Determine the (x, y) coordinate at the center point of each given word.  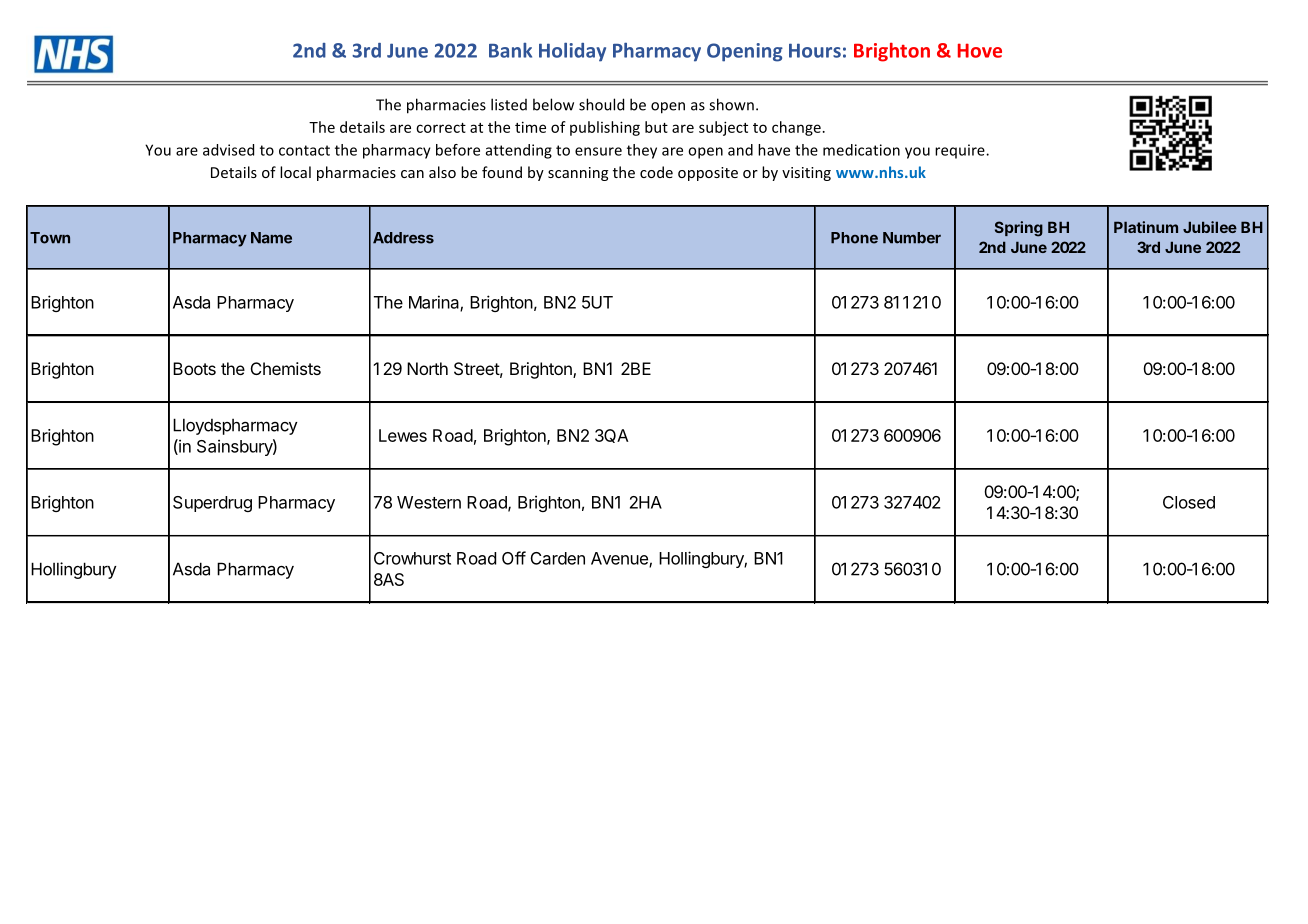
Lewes (403, 435)
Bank (510, 50)
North (427, 368)
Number (912, 238)
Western (429, 502)
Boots (194, 368)
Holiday (572, 52)
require (961, 151)
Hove (980, 50)
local (295, 172)
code (656, 172)
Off (514, 558)
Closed (1189, 502)
